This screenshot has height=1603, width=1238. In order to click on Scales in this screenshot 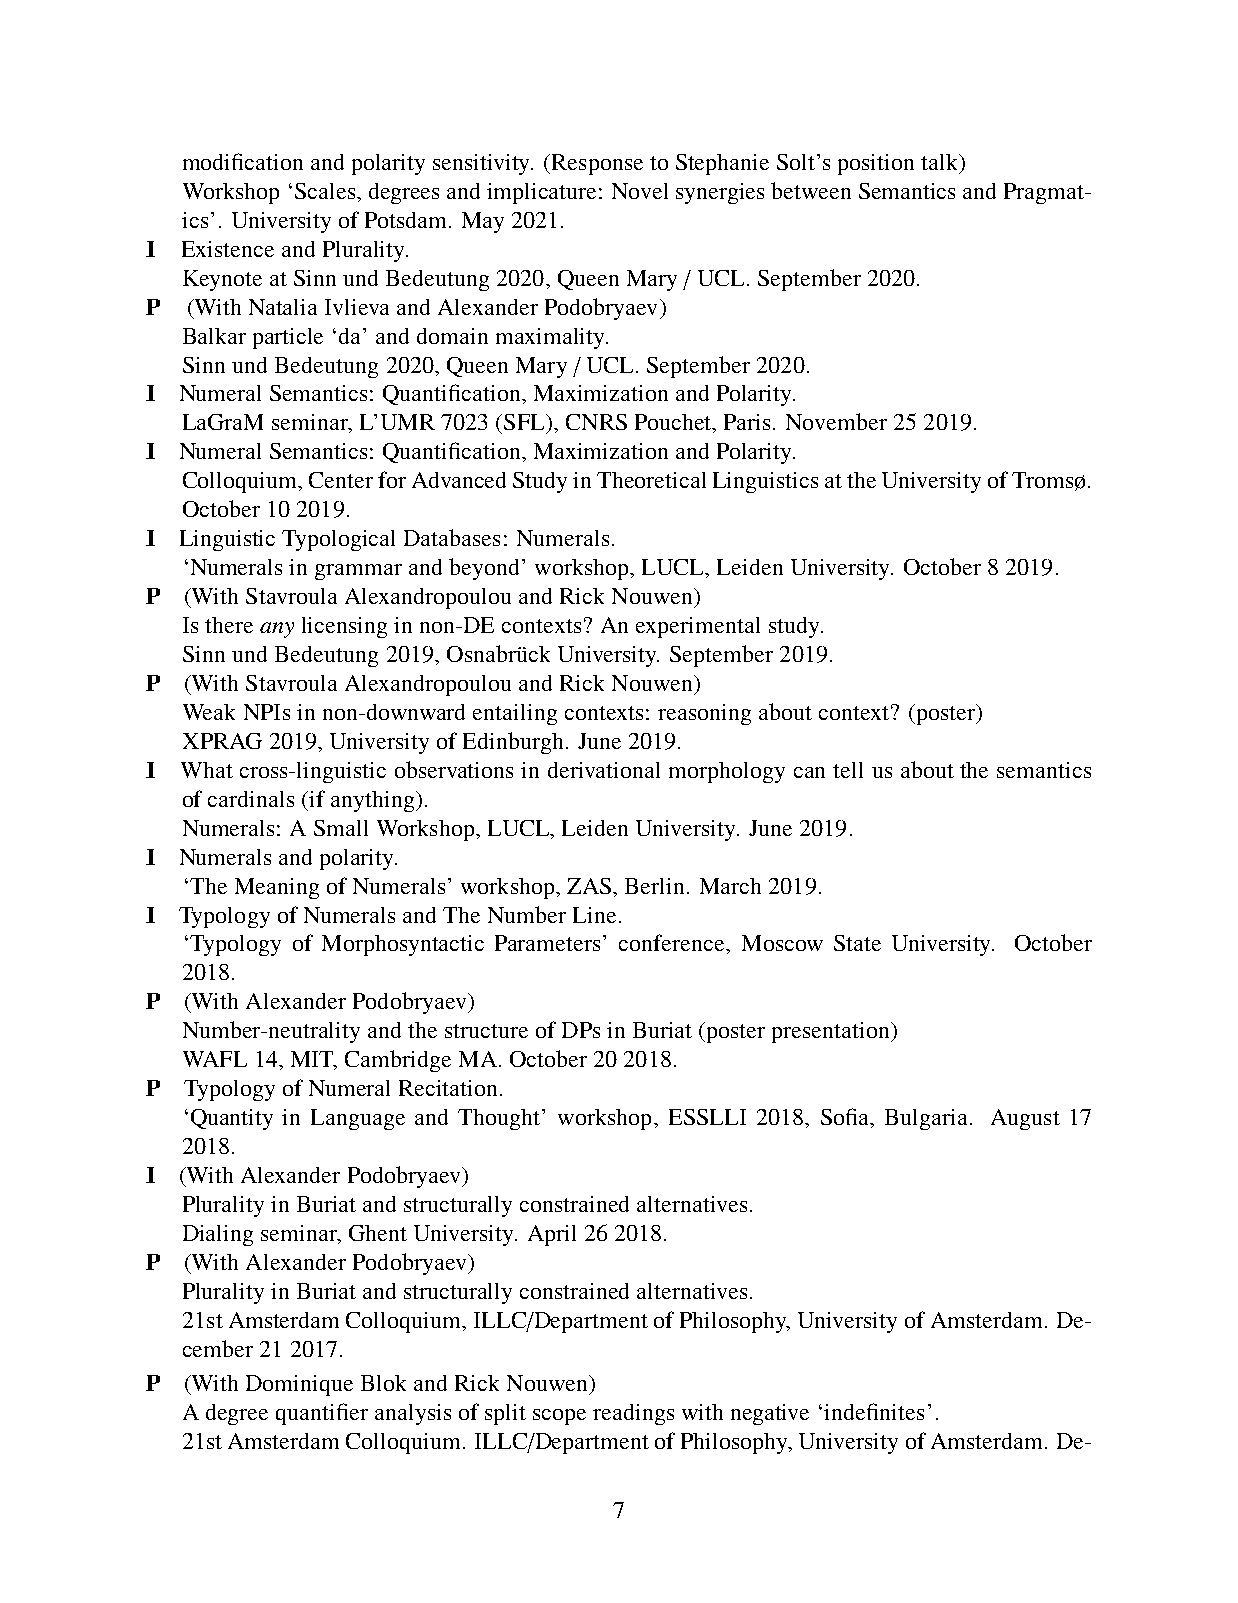, I will do `click(326, 191)`.
